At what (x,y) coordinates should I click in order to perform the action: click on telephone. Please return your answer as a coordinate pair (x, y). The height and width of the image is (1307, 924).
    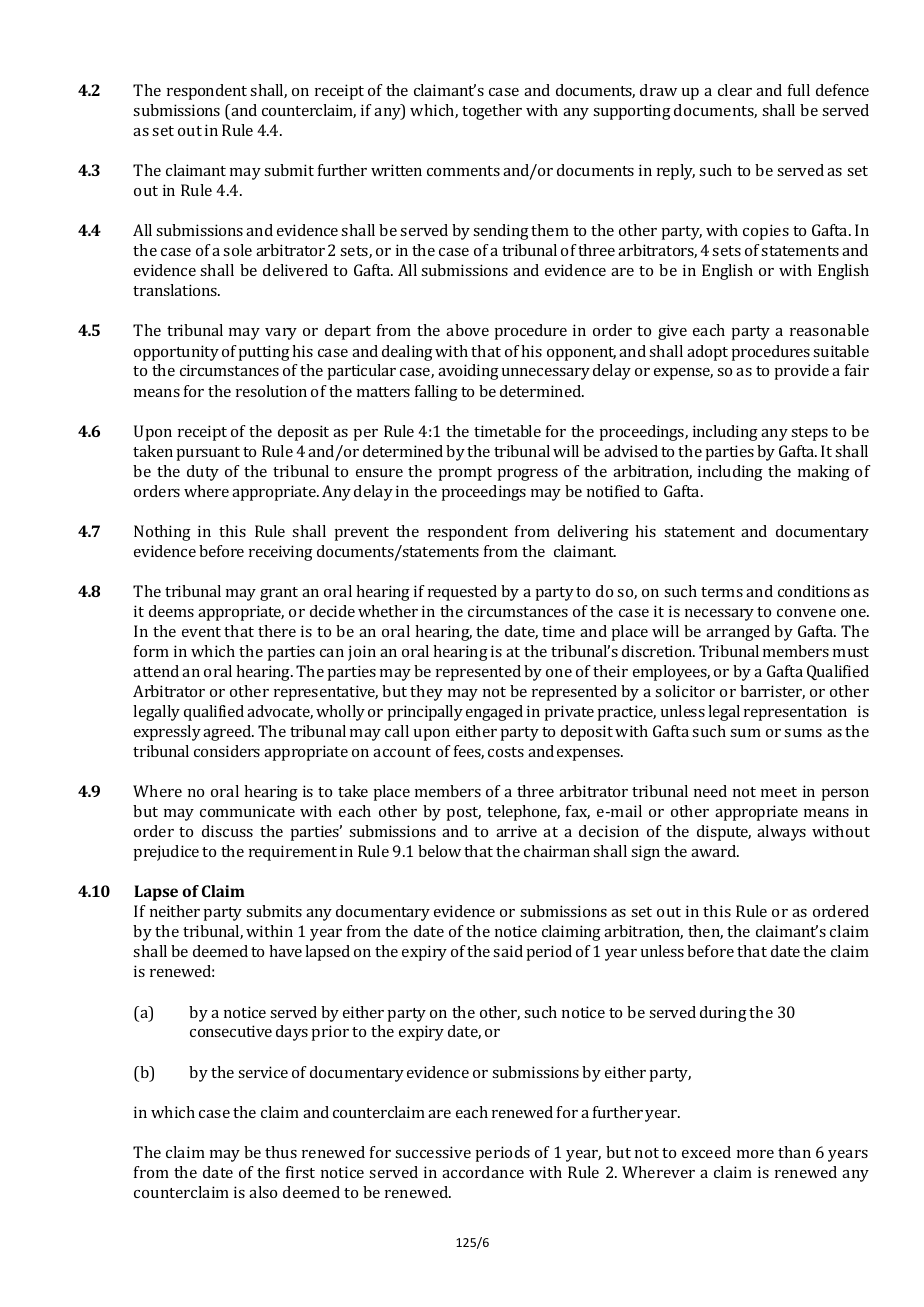
    Looking at the image, I should click on (523, 813).
